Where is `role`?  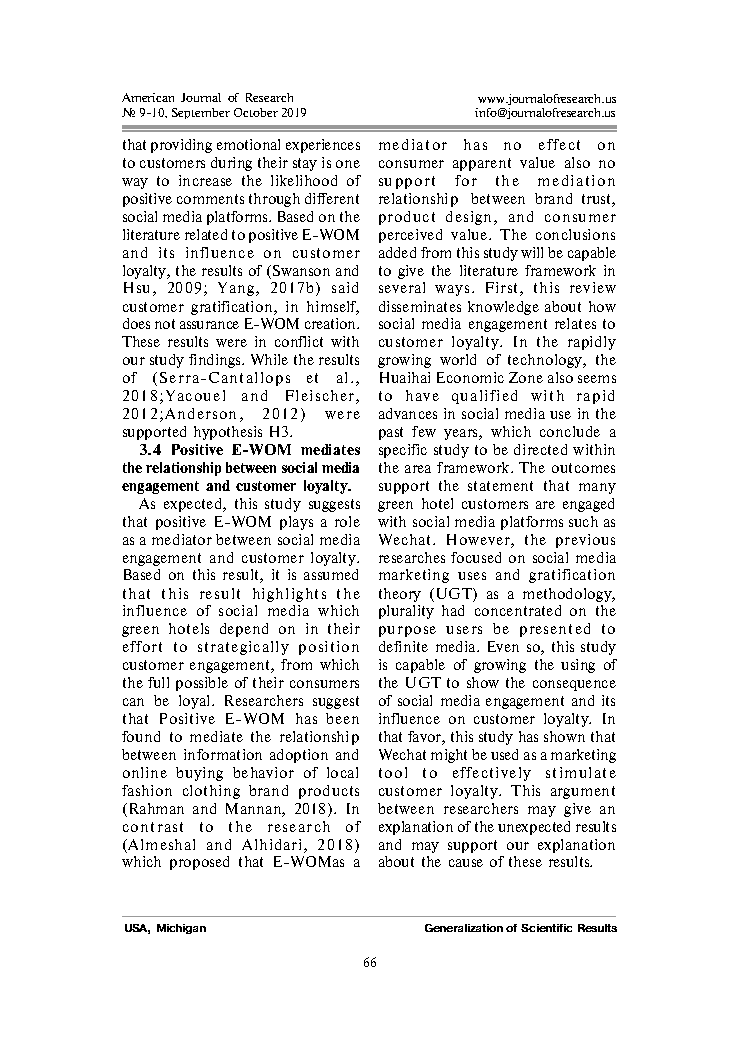
role is located at coordinates (347, 521).
